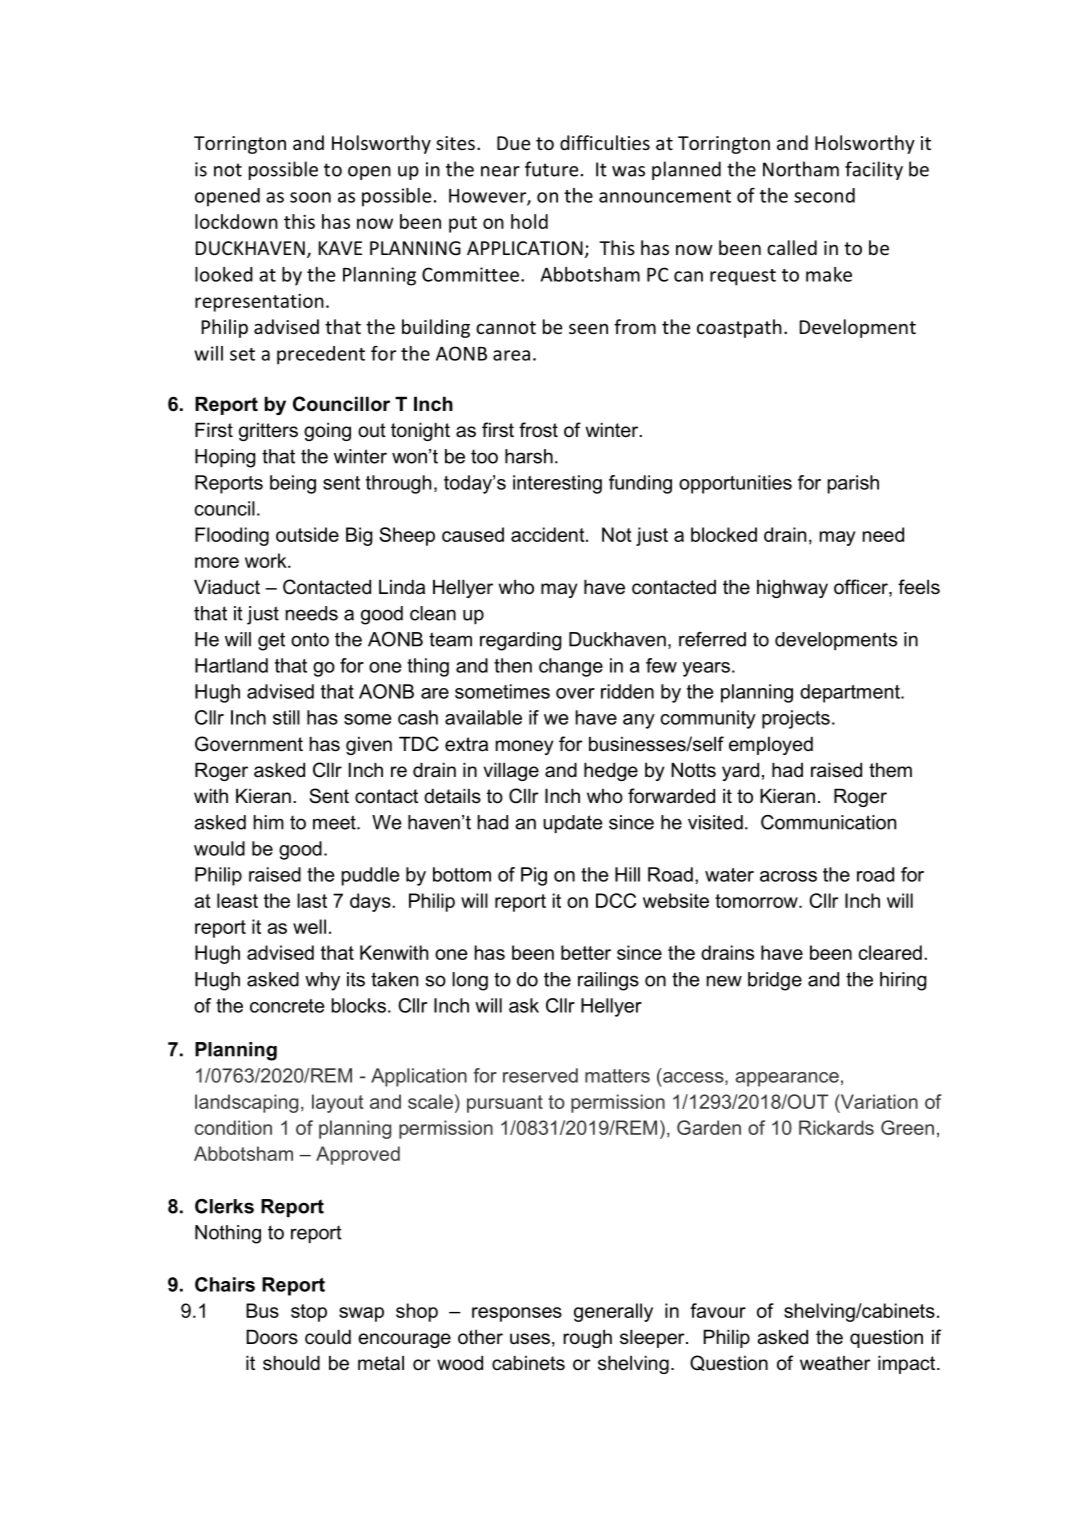 The image size is (1070, 1513). What do you see at coordinates (557, 484) in the image?
I see `interesting` at bounding box center [557, 484].
